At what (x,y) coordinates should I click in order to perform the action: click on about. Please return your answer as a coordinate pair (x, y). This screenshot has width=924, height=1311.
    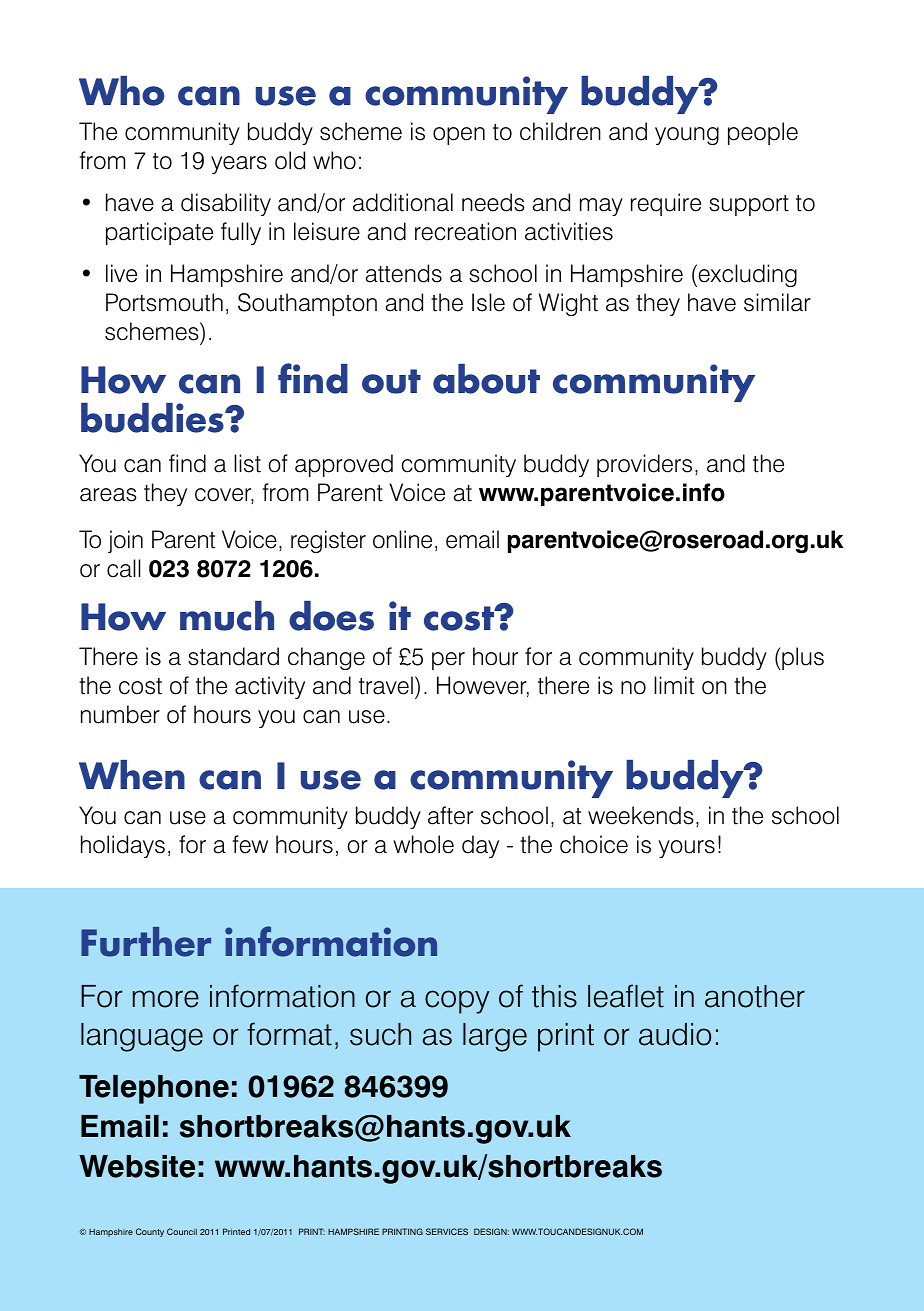
    Looking at the image, I should click on (486, 379).
